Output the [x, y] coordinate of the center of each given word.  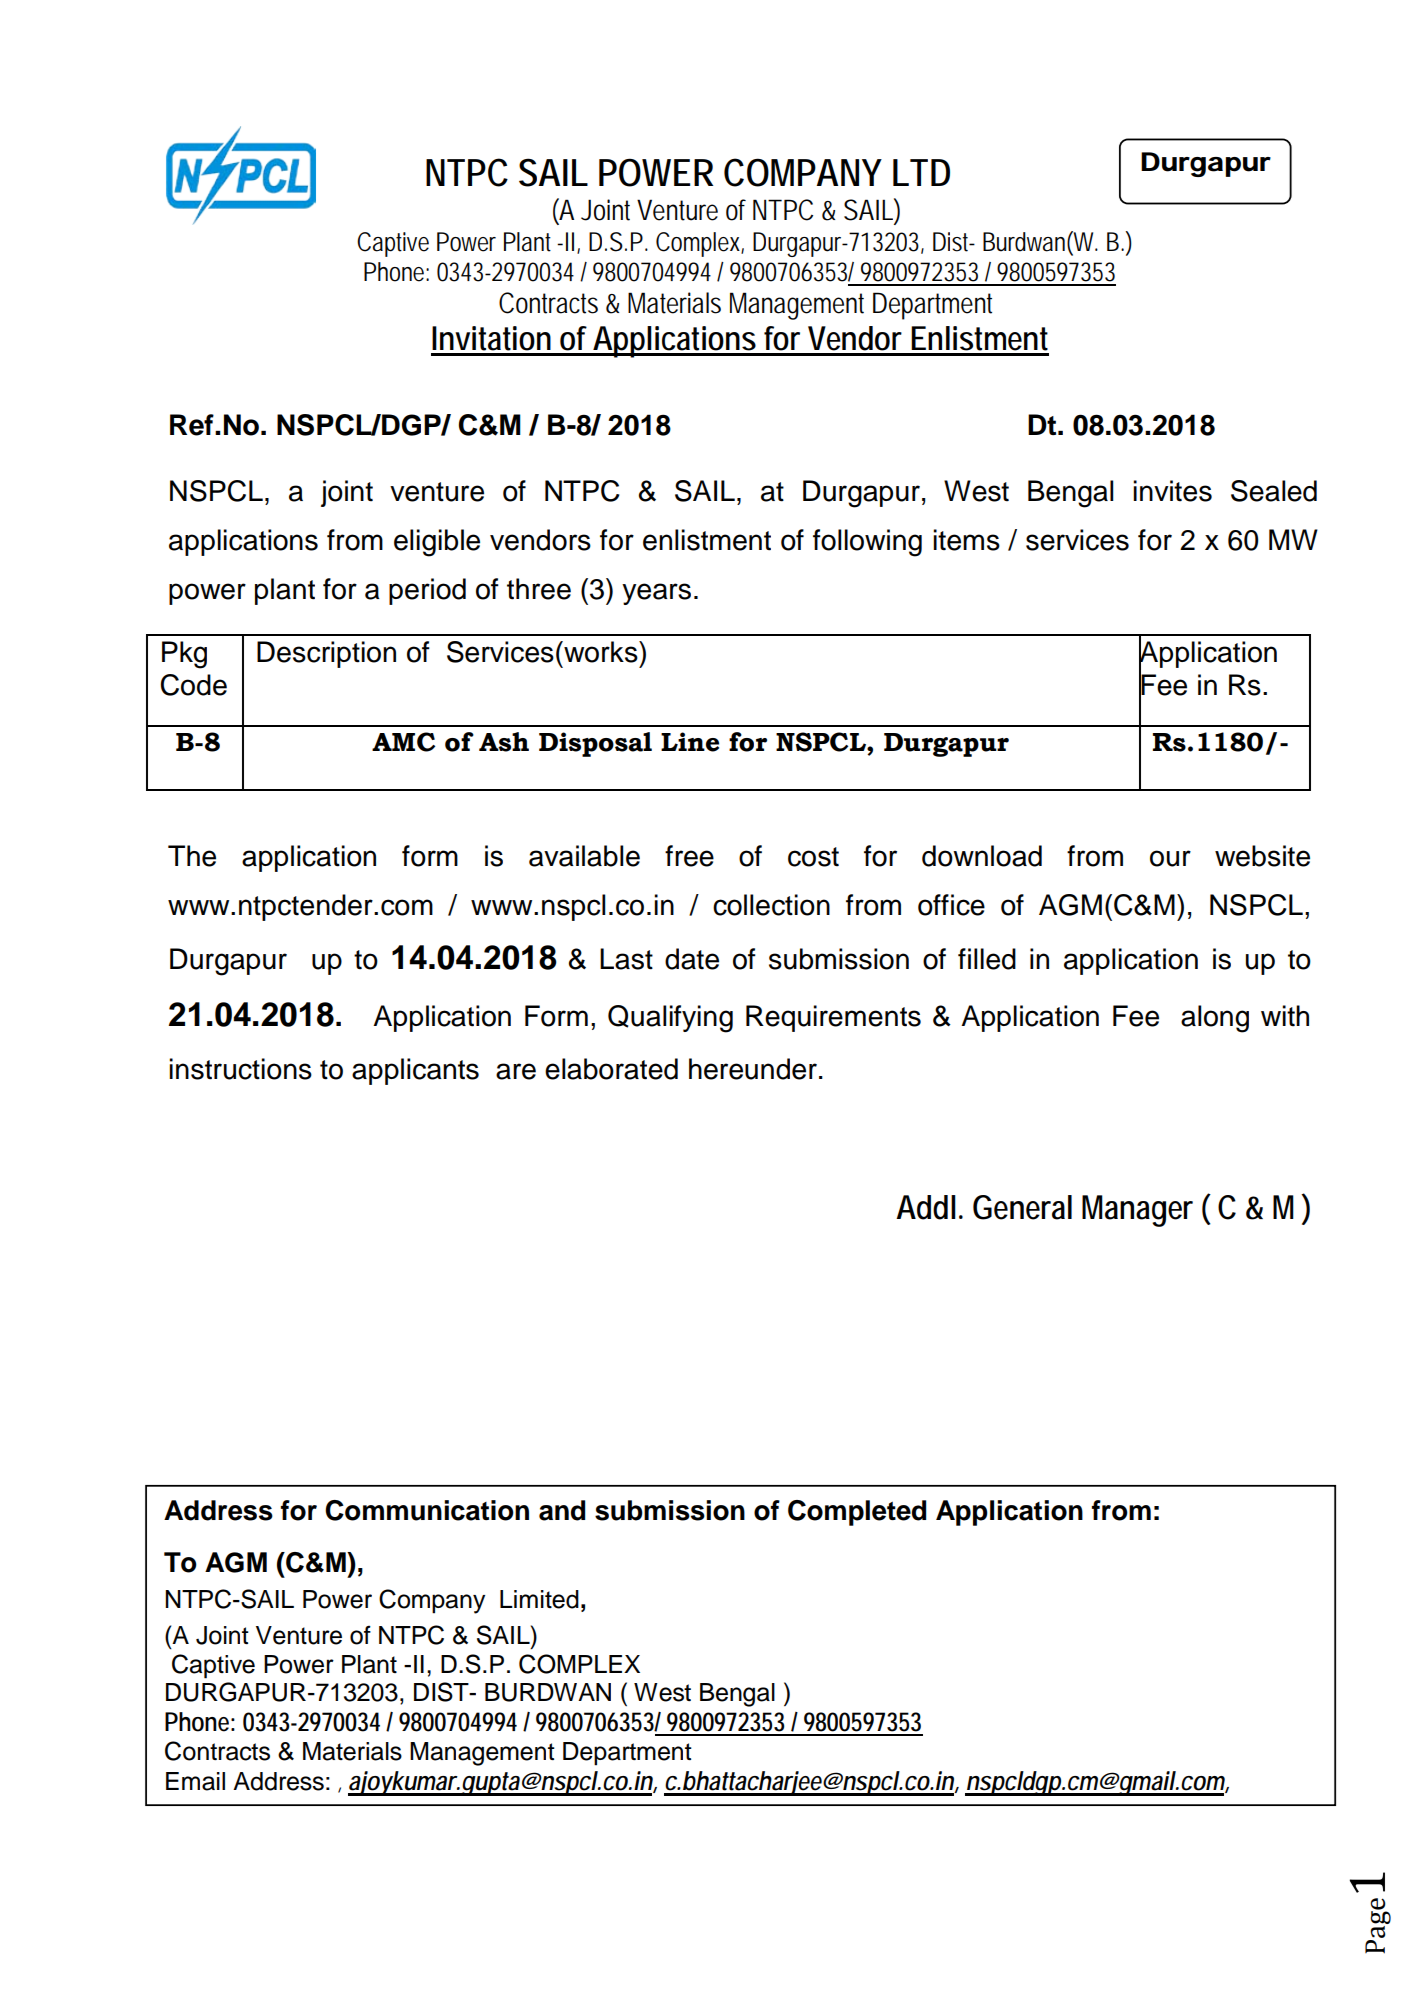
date [692, 959]
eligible [437, 543]
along [1215, 1019]
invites [1172, 491]
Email [195, 1781]
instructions [240, 1069]
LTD [921, 172]
